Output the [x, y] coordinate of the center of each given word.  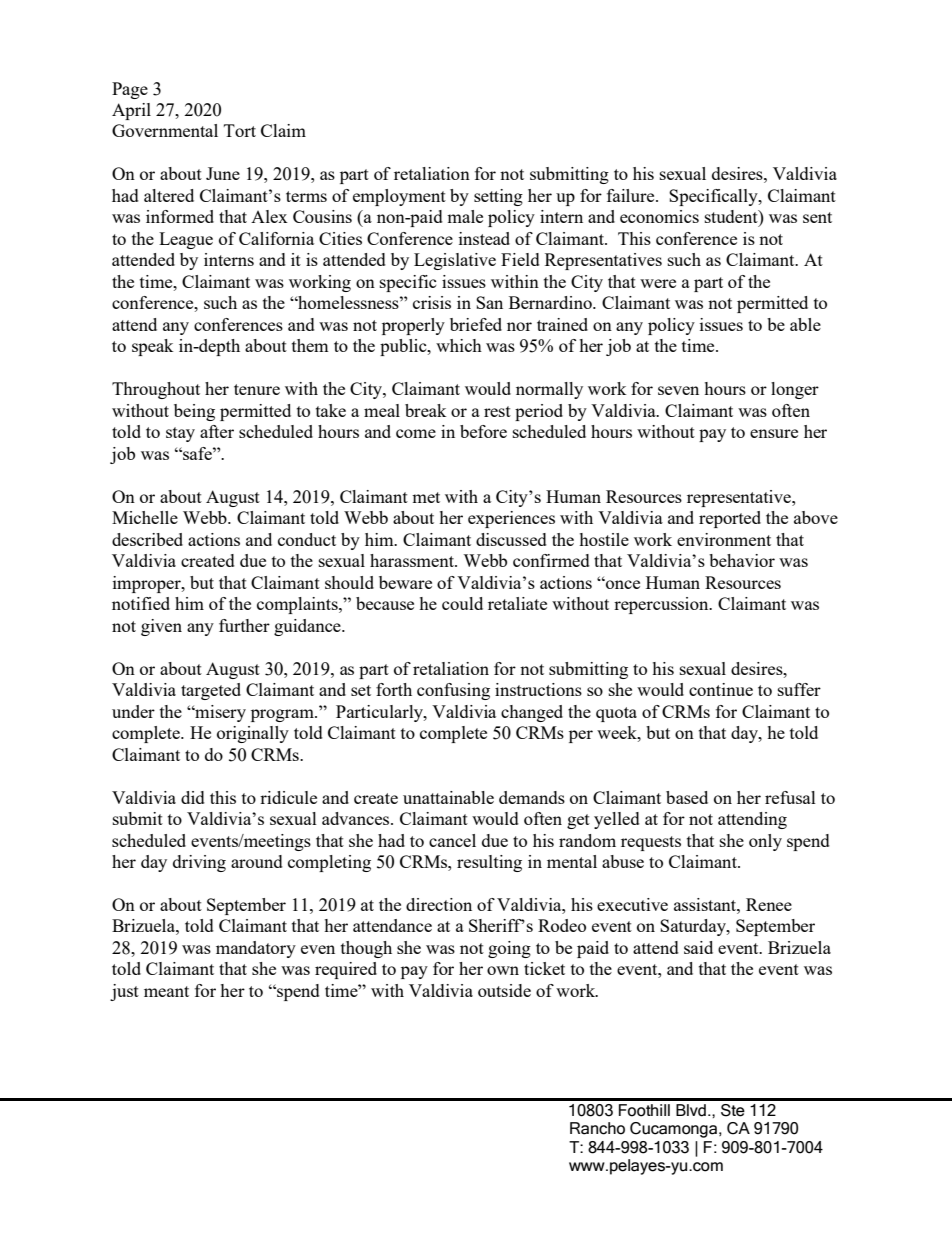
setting [498, 197]
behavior [742, 560]
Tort [240, 130]
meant [166, 991]
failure [632, 195]
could [462, 603]
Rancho [597, 1128]
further [244, 625]
